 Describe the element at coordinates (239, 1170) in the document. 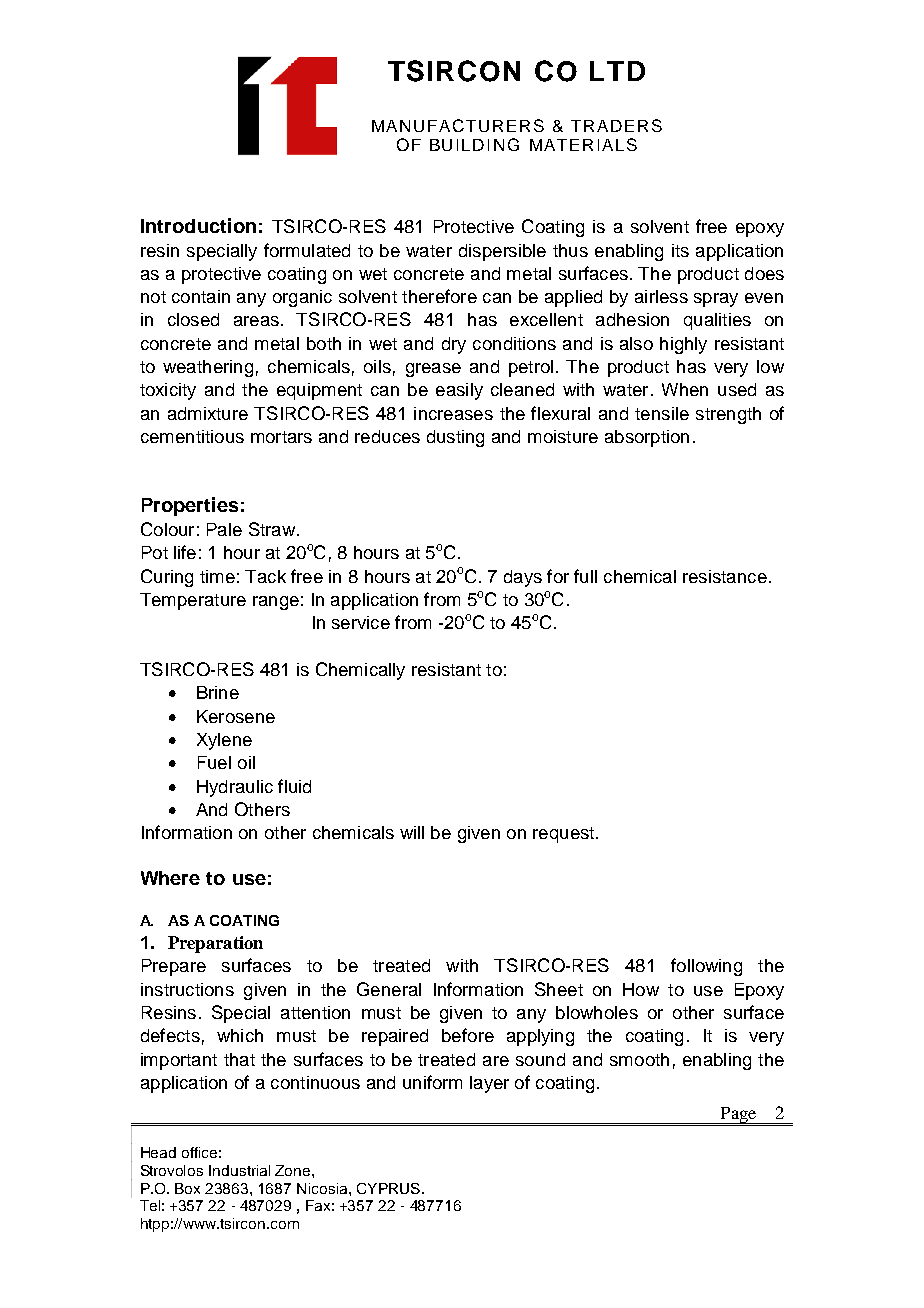

I see `Industrial` at that location.
